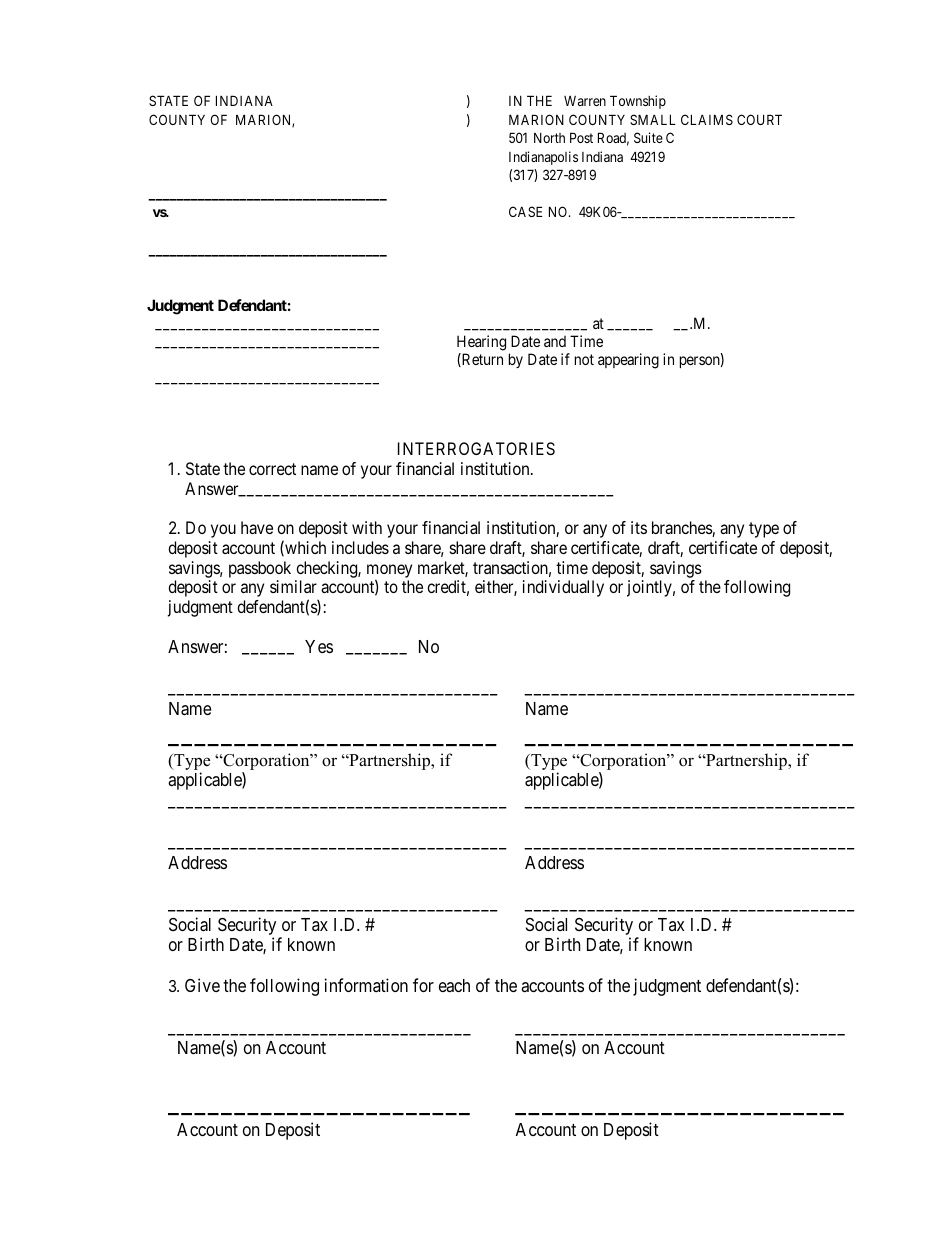 This page has width=952, height=1233. Describe the element at coordinates (585, 101) in the page. I see `Warren` at that location.
